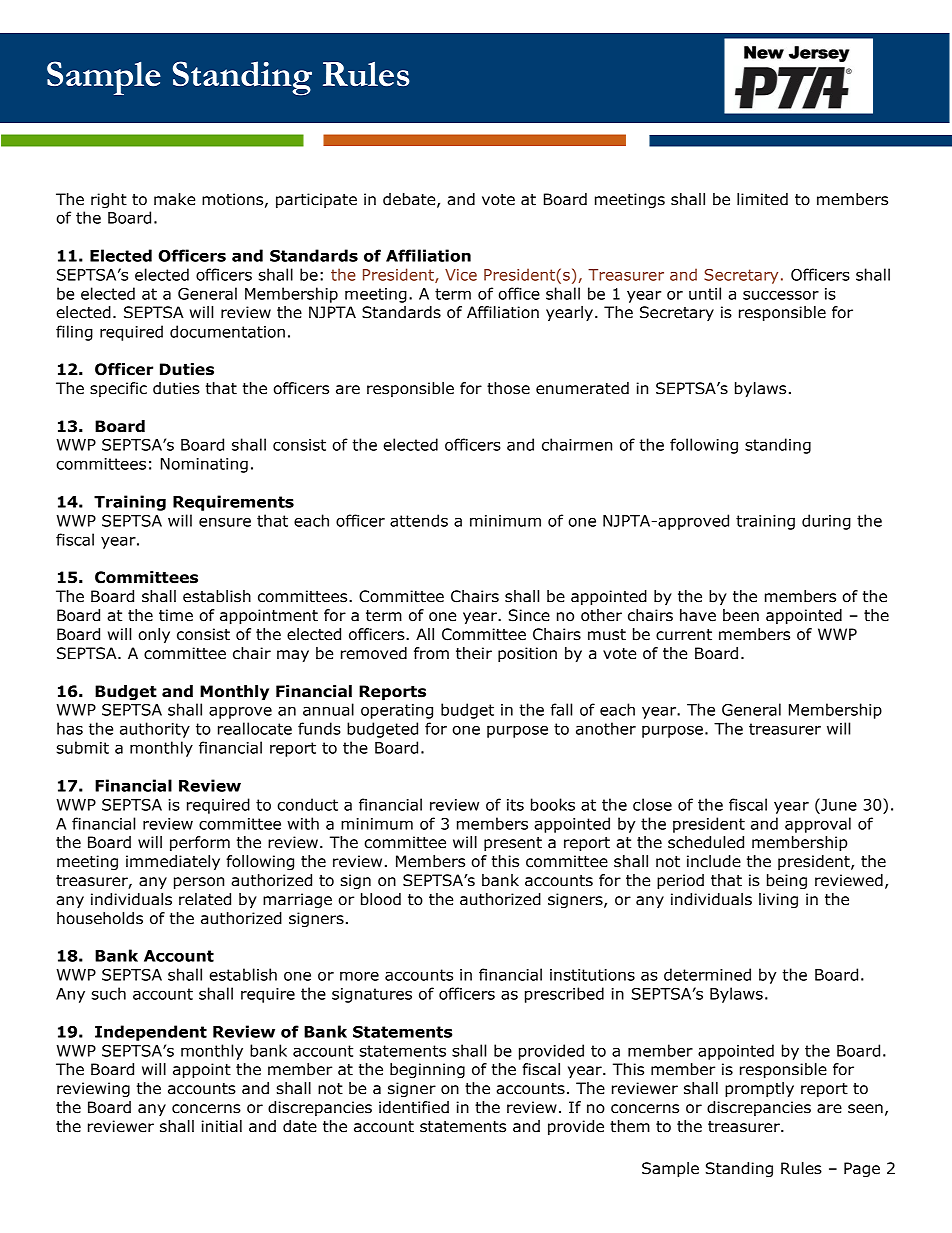 This document has height=1233, width=952. Describe the element at coordinates (474, 653) in the document. I see `their` at that location.
